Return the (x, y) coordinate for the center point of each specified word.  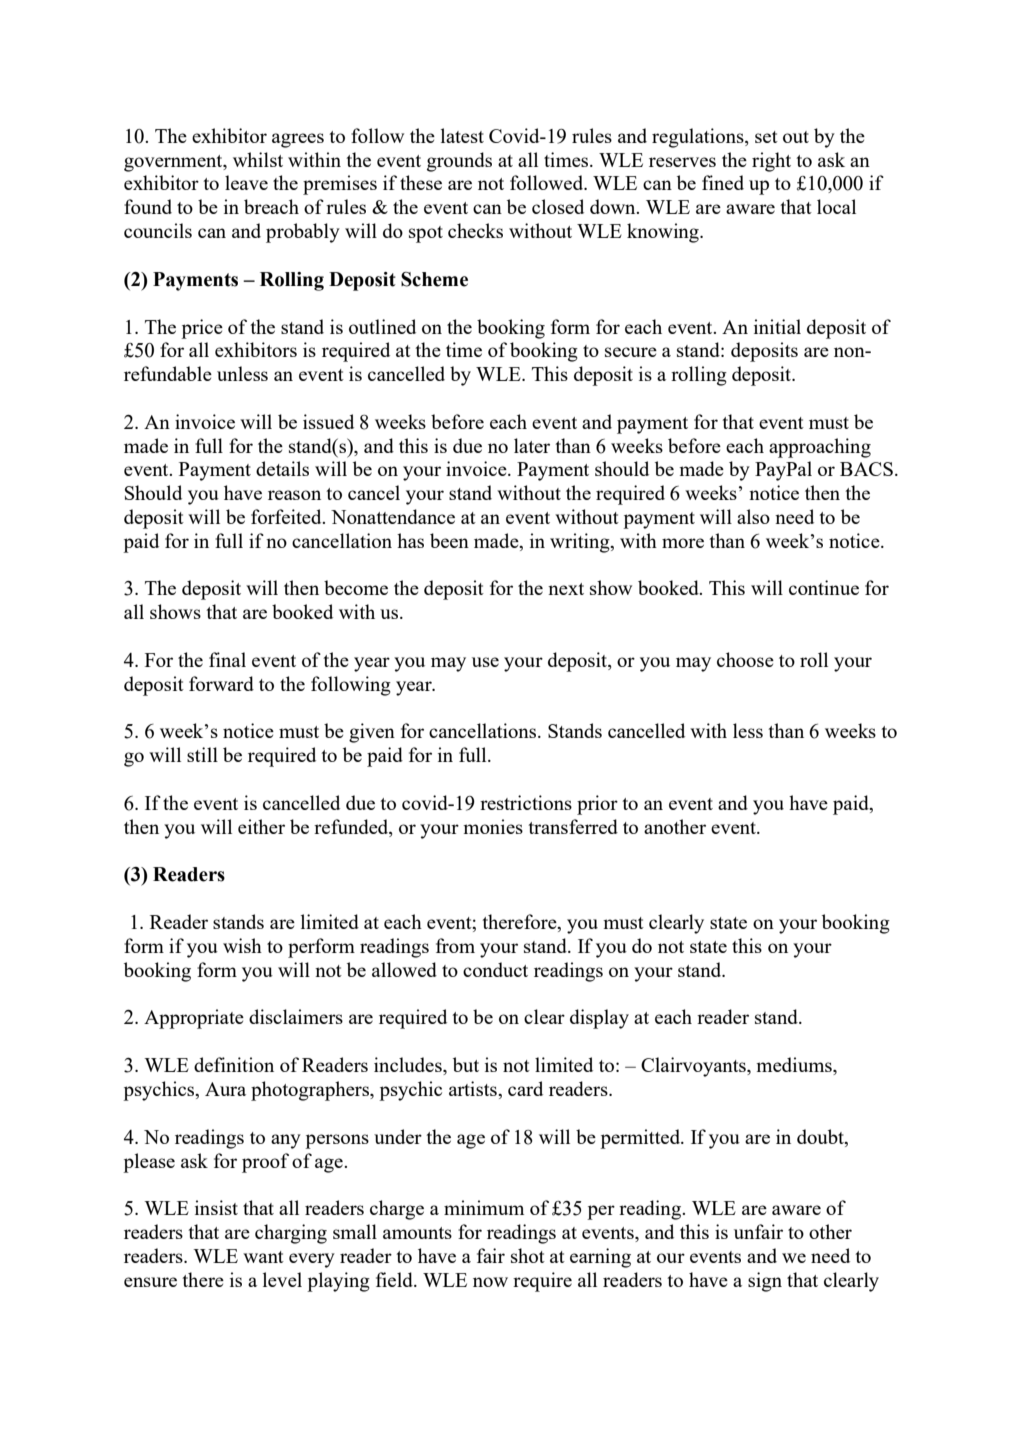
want (263, 1257)
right (771, 162)
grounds (459, 162)
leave (246, 182)
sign (765, 1282)
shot (528, 1255)
